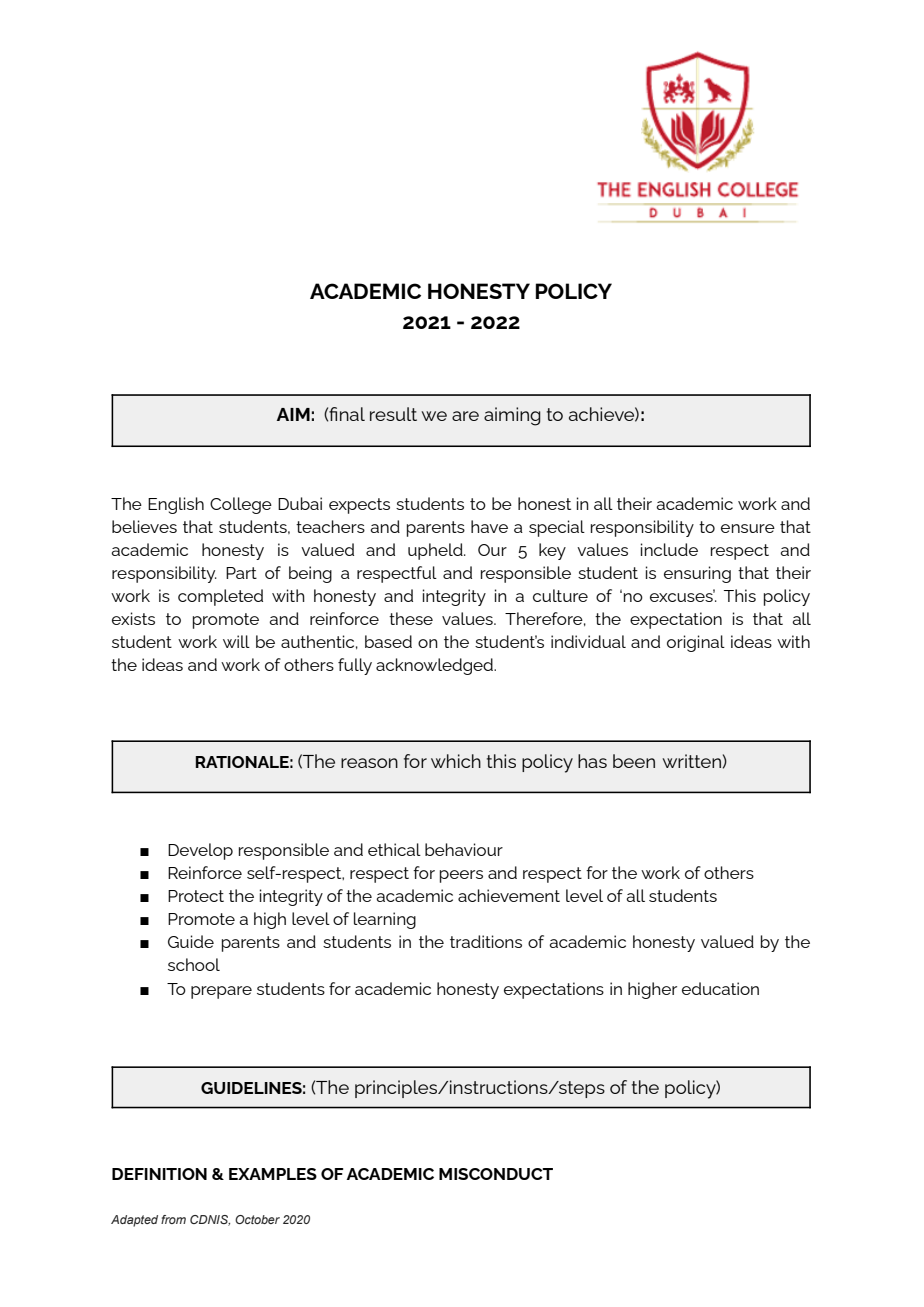  I want to click on MISCONDUCT, so click(496, 1174).
